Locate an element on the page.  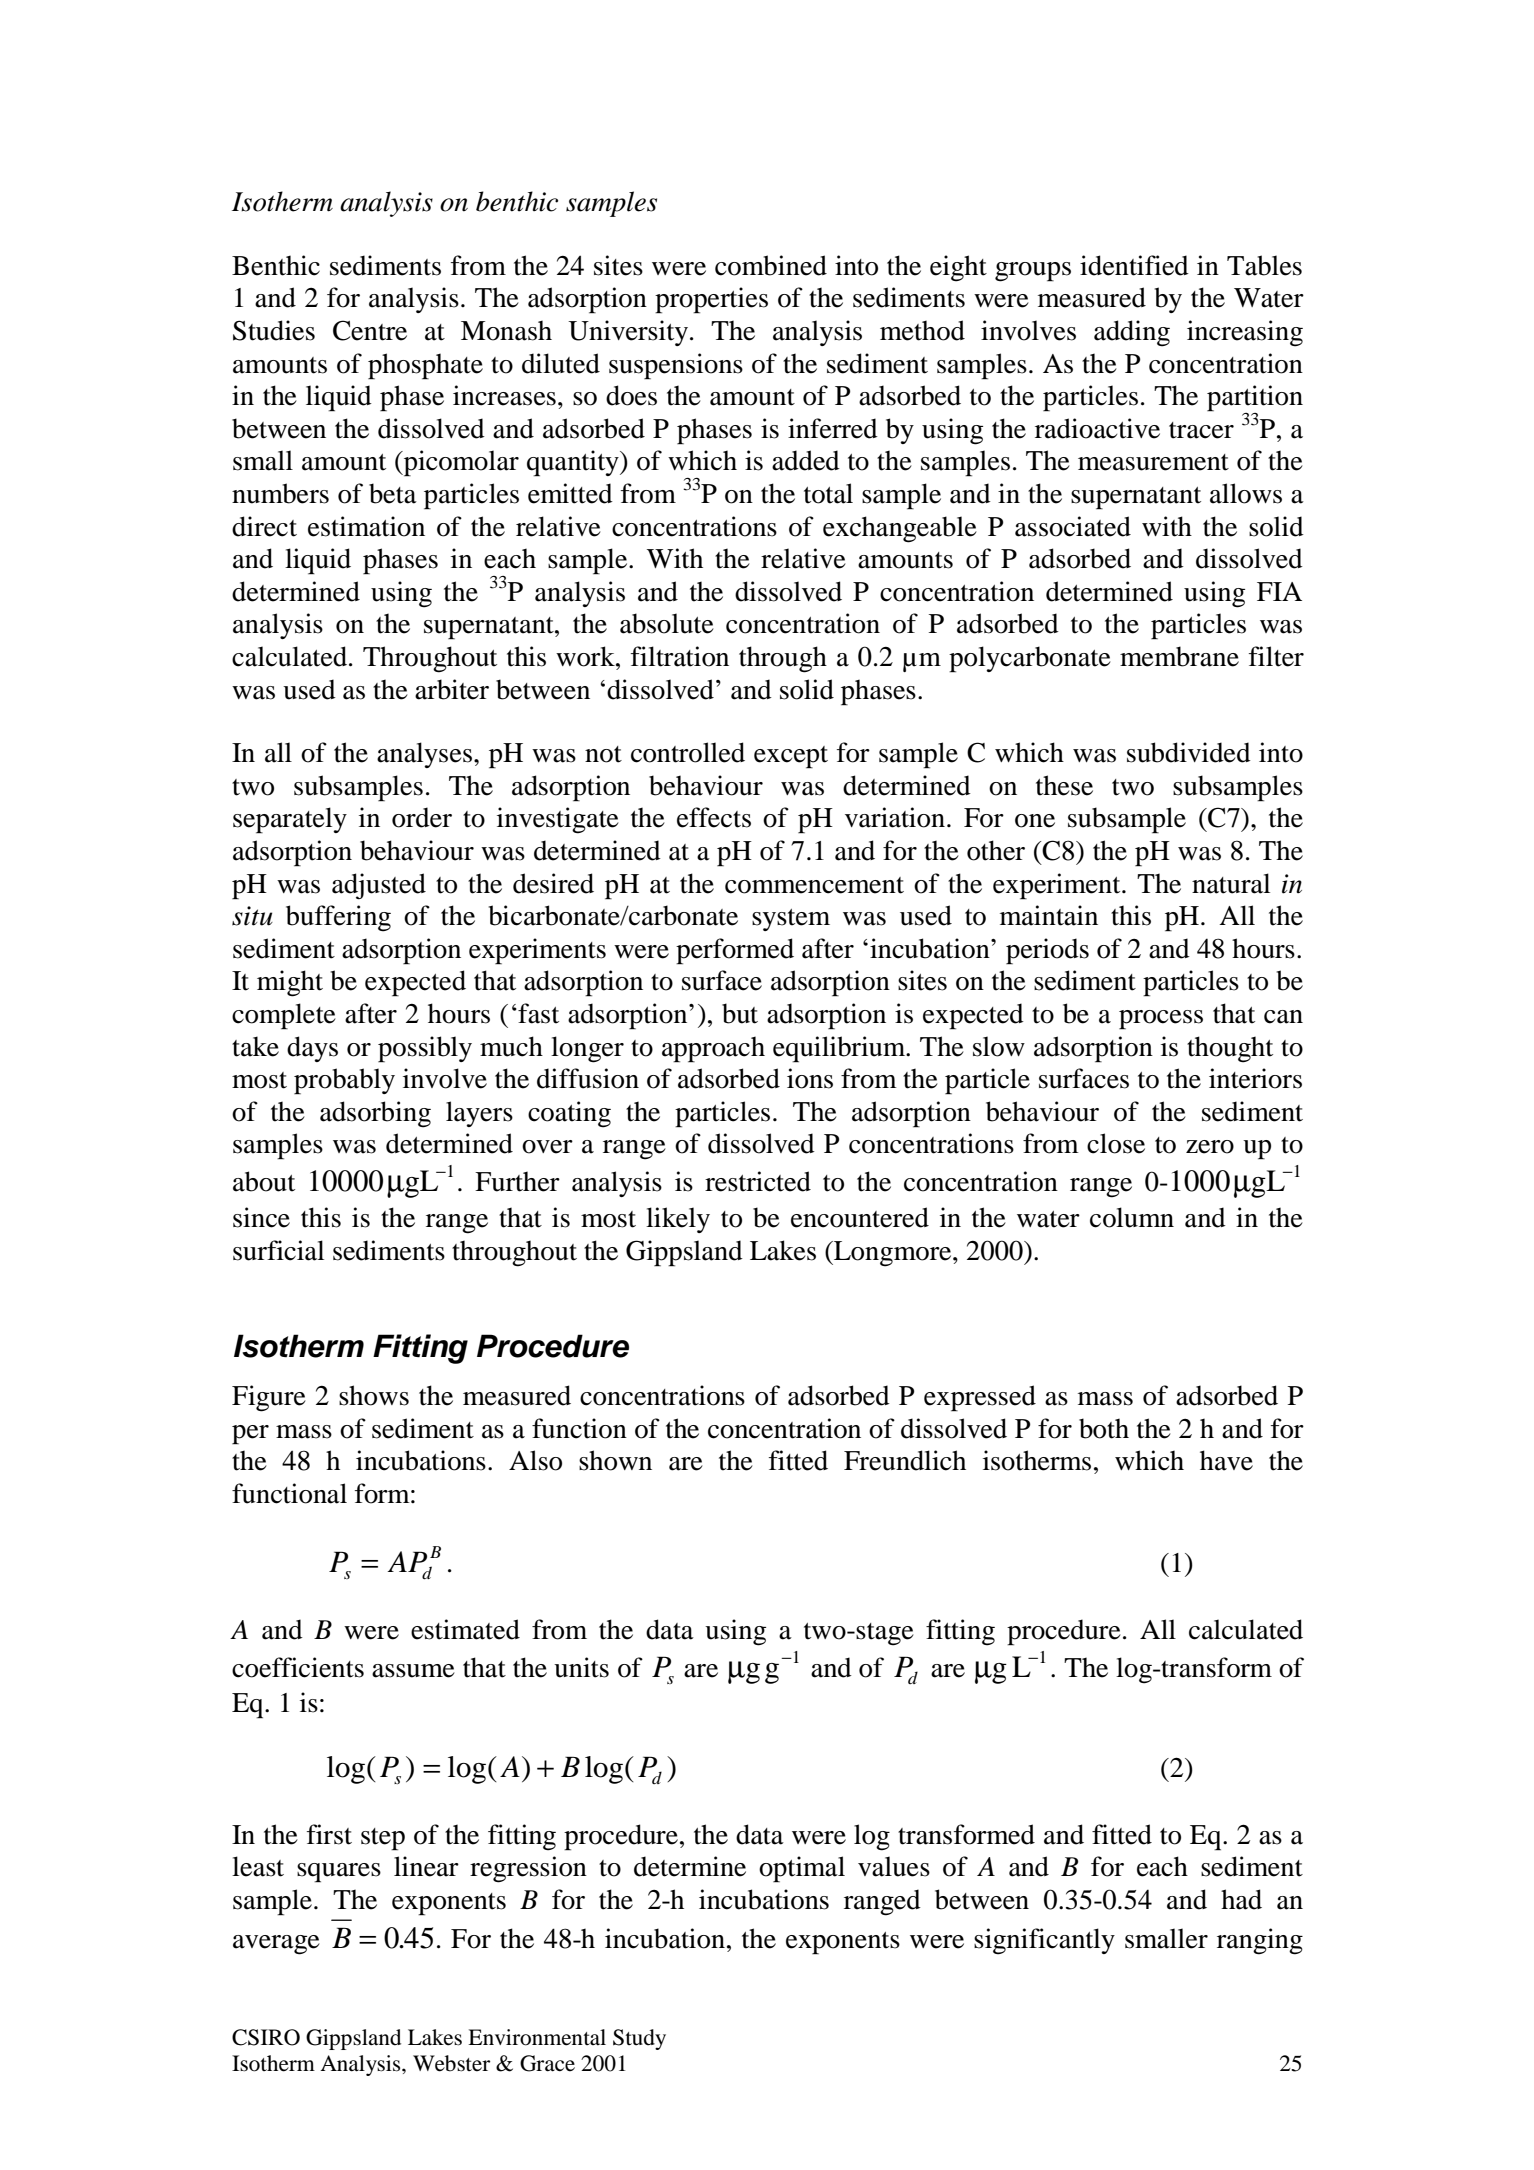
restricted is located at coordinates (758, 1181).
